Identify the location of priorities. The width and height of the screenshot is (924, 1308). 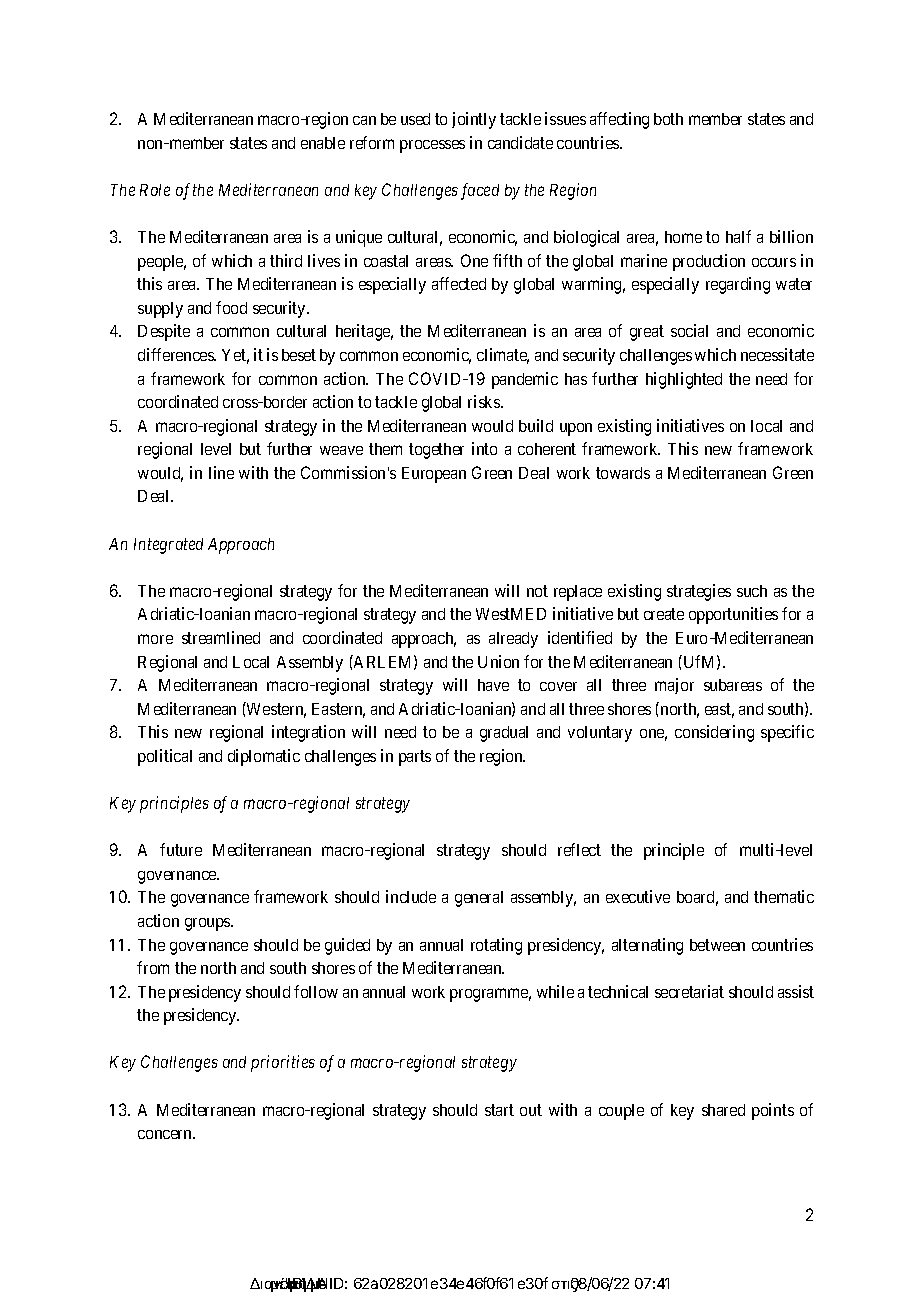
(283, 1063).
